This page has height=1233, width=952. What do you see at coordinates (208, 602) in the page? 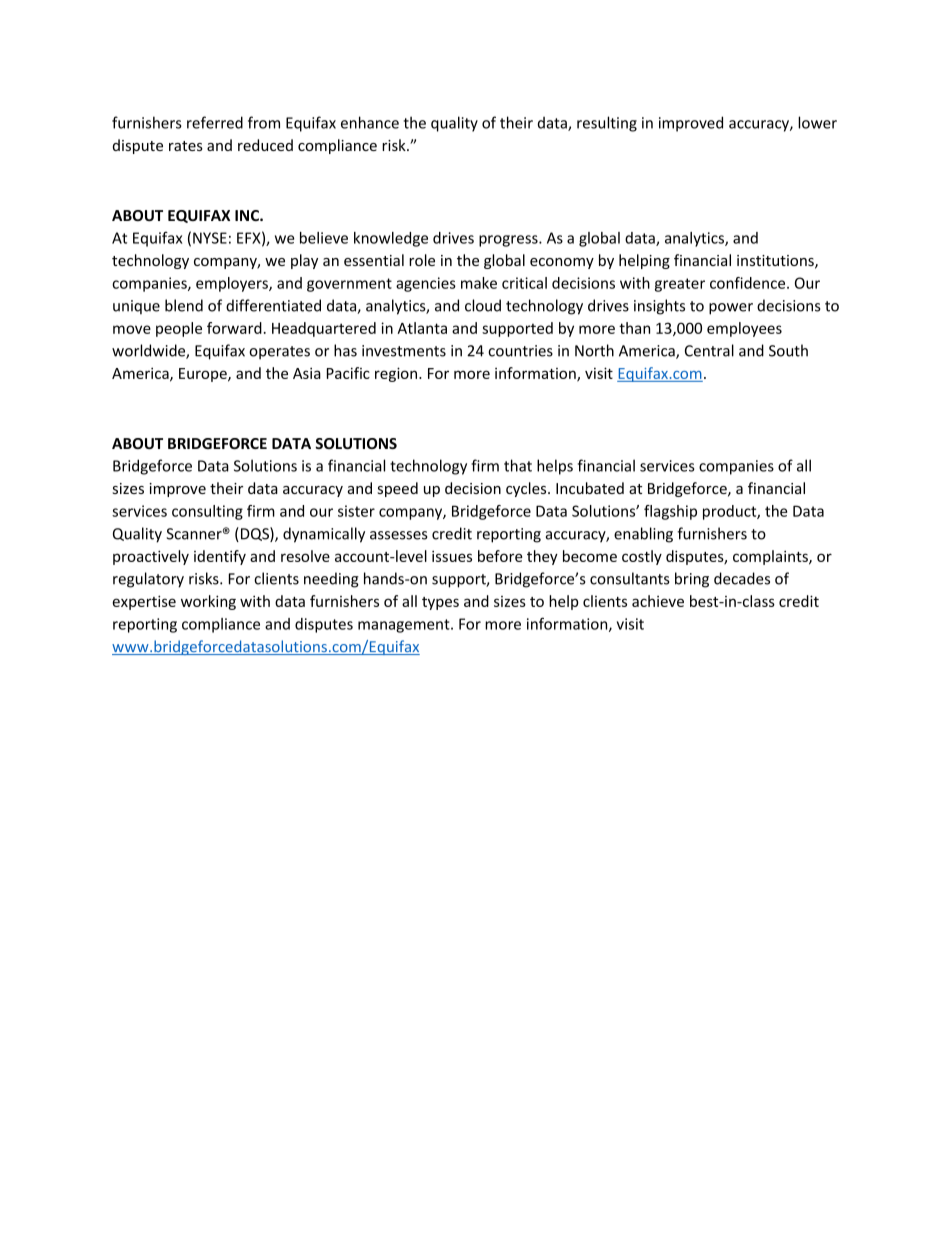
I see `working` at bounding box center [208, 602].
